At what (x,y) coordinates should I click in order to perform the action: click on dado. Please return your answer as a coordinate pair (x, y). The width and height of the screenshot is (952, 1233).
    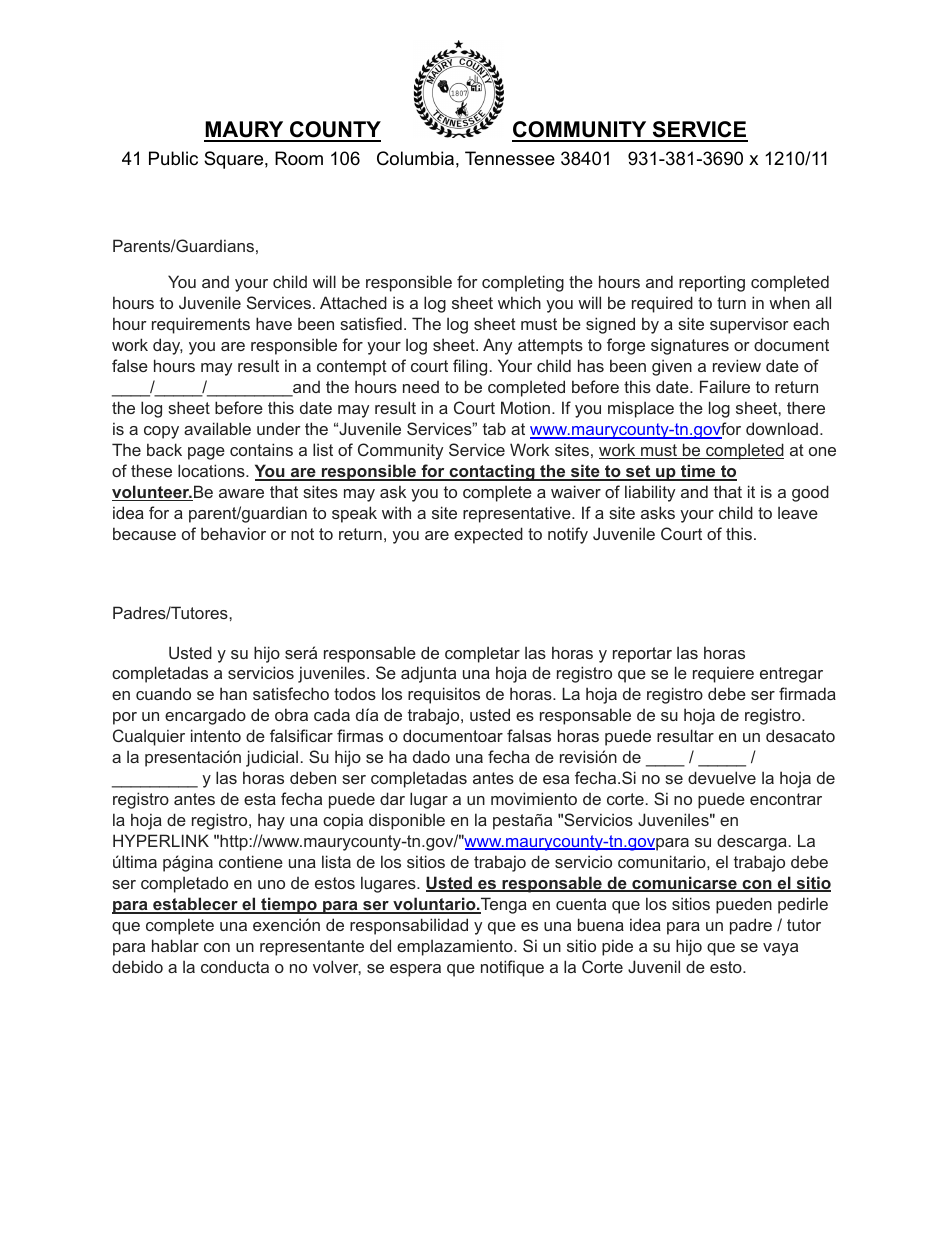
    Looking at the image, I should click on (431, 756).
